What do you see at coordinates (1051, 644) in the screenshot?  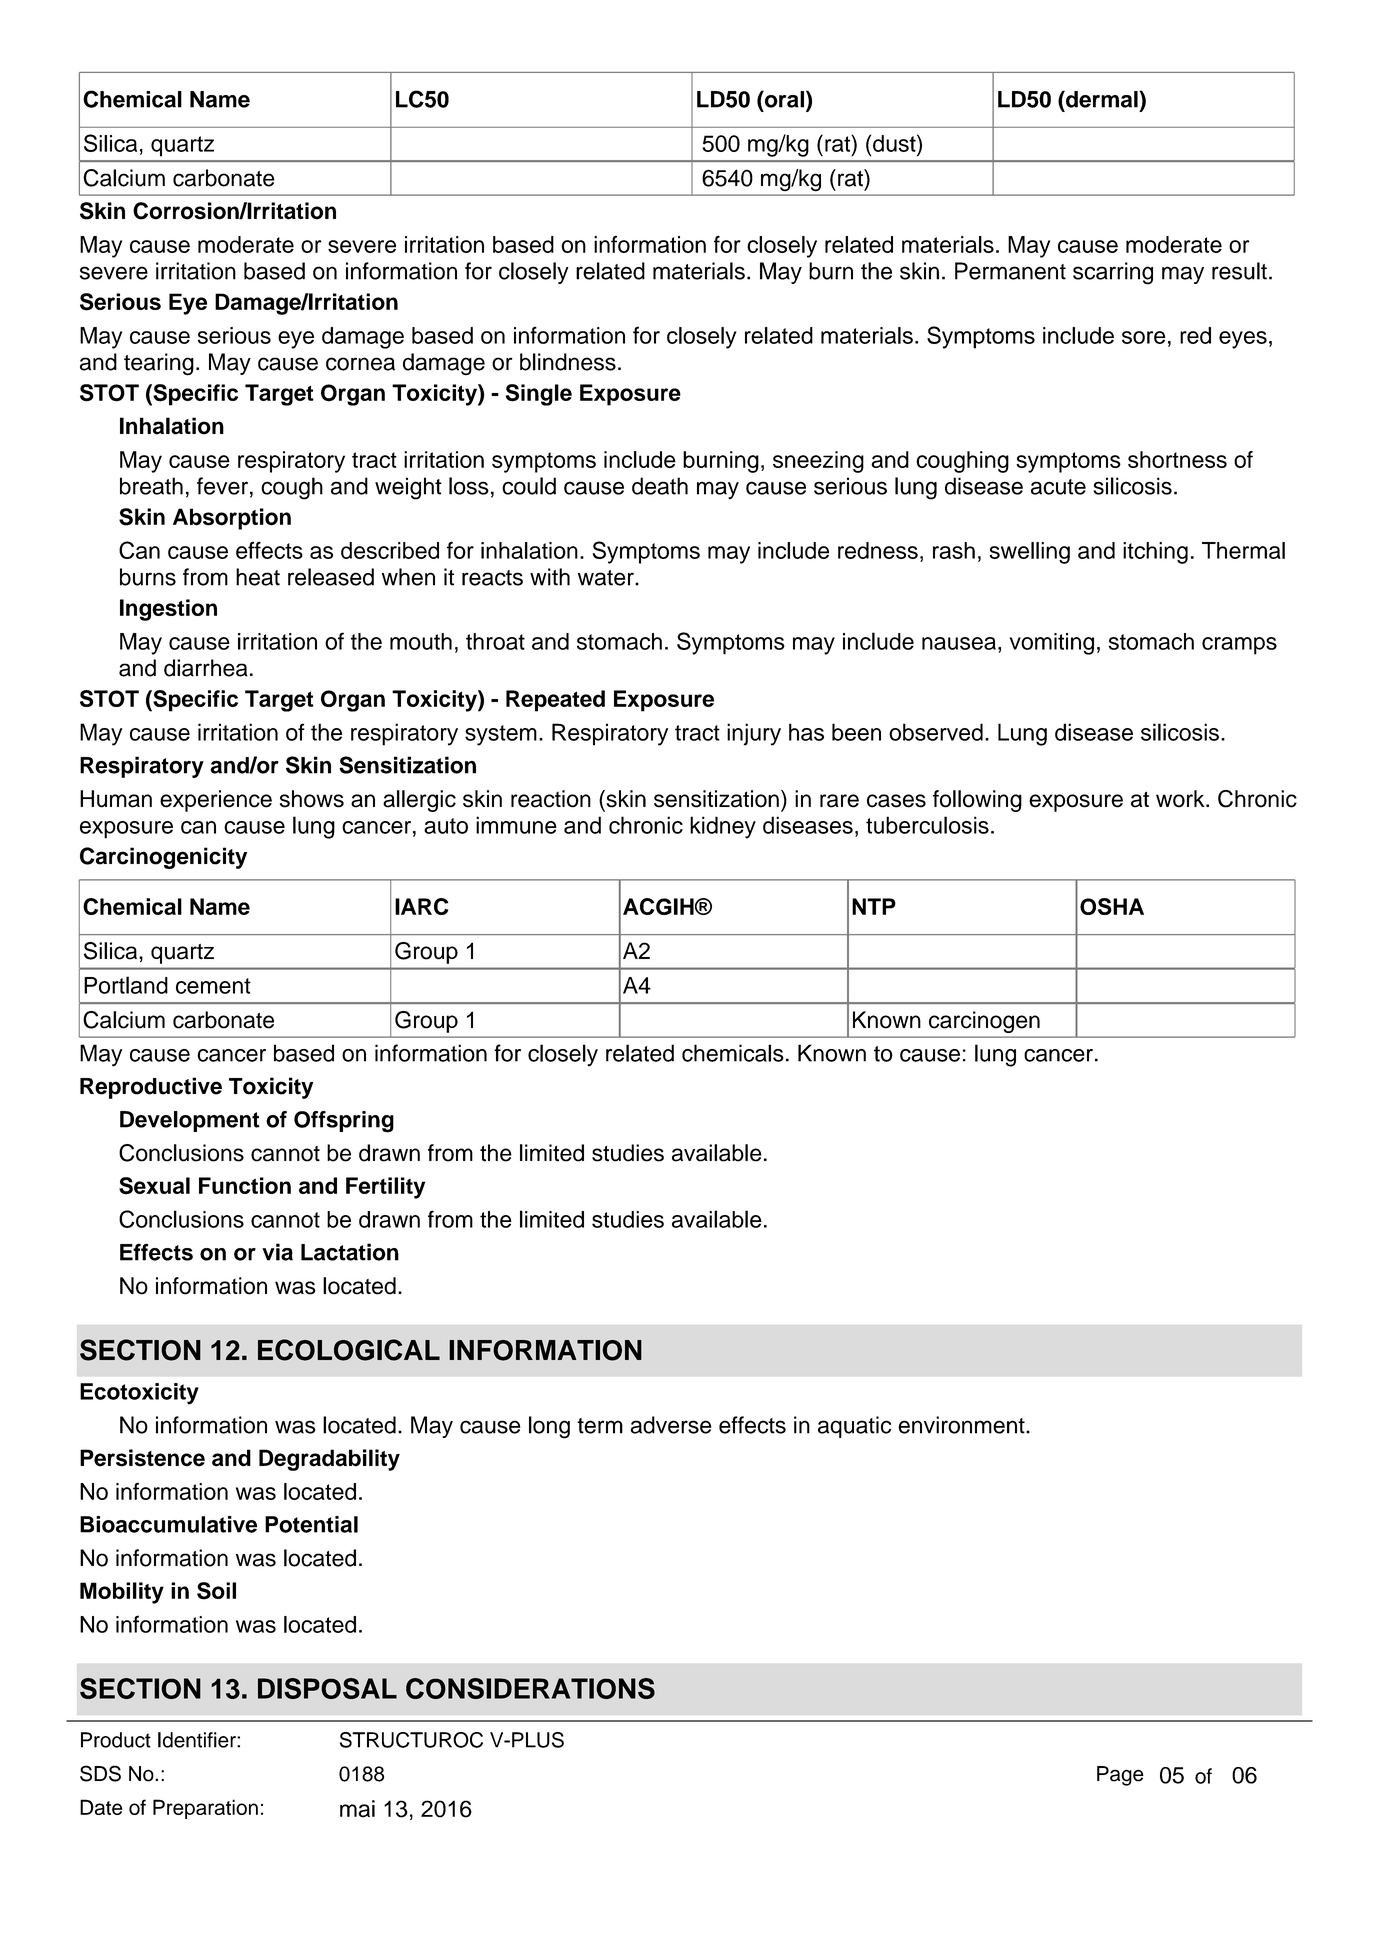 I see `vomiting` at bounding box center [1051, 644].
